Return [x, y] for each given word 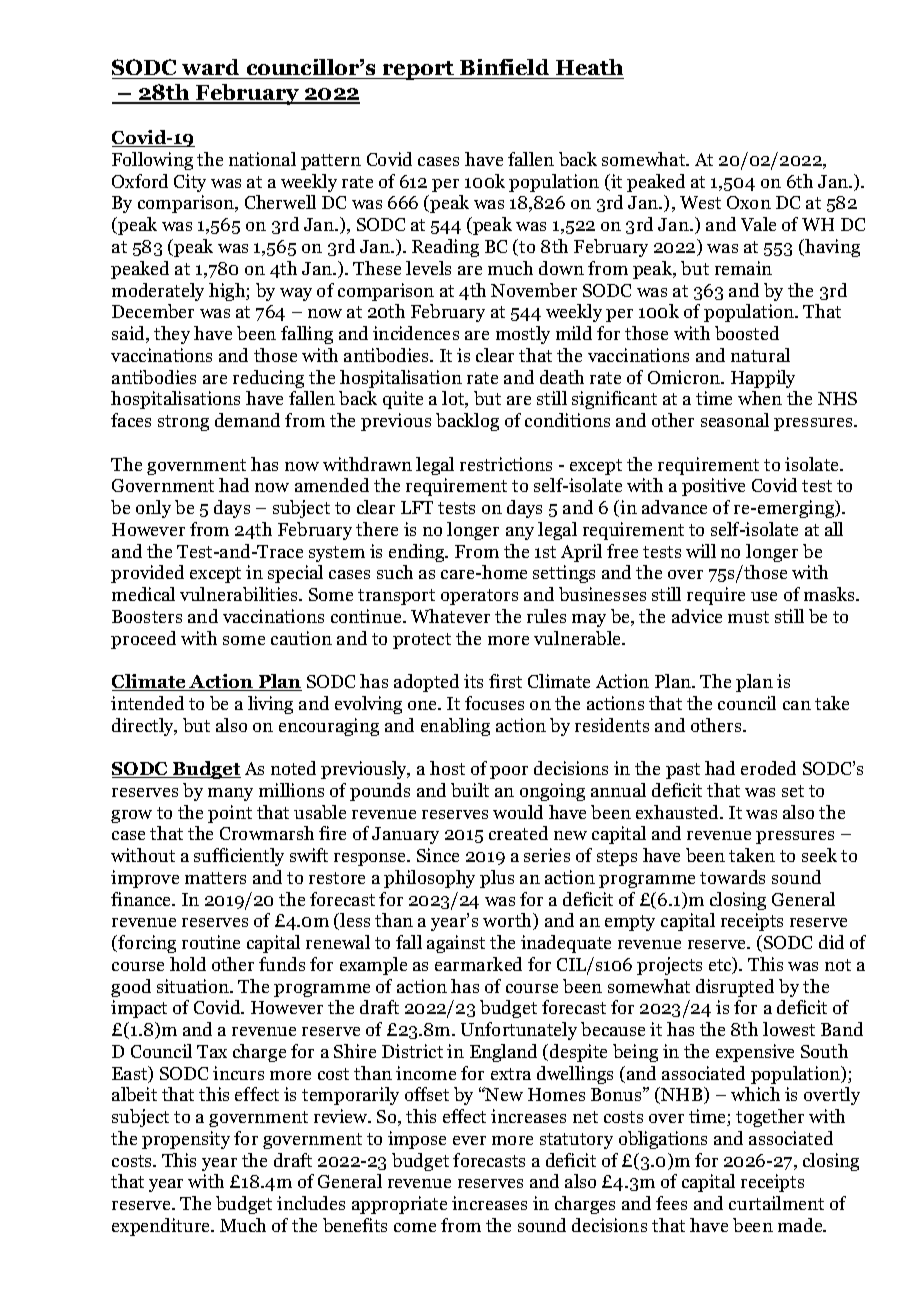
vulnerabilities [240, 594]
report [419, 70]
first [505, 681]
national [262, 159]
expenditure [162, 1227]
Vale [758, 224]
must [748, 617]
